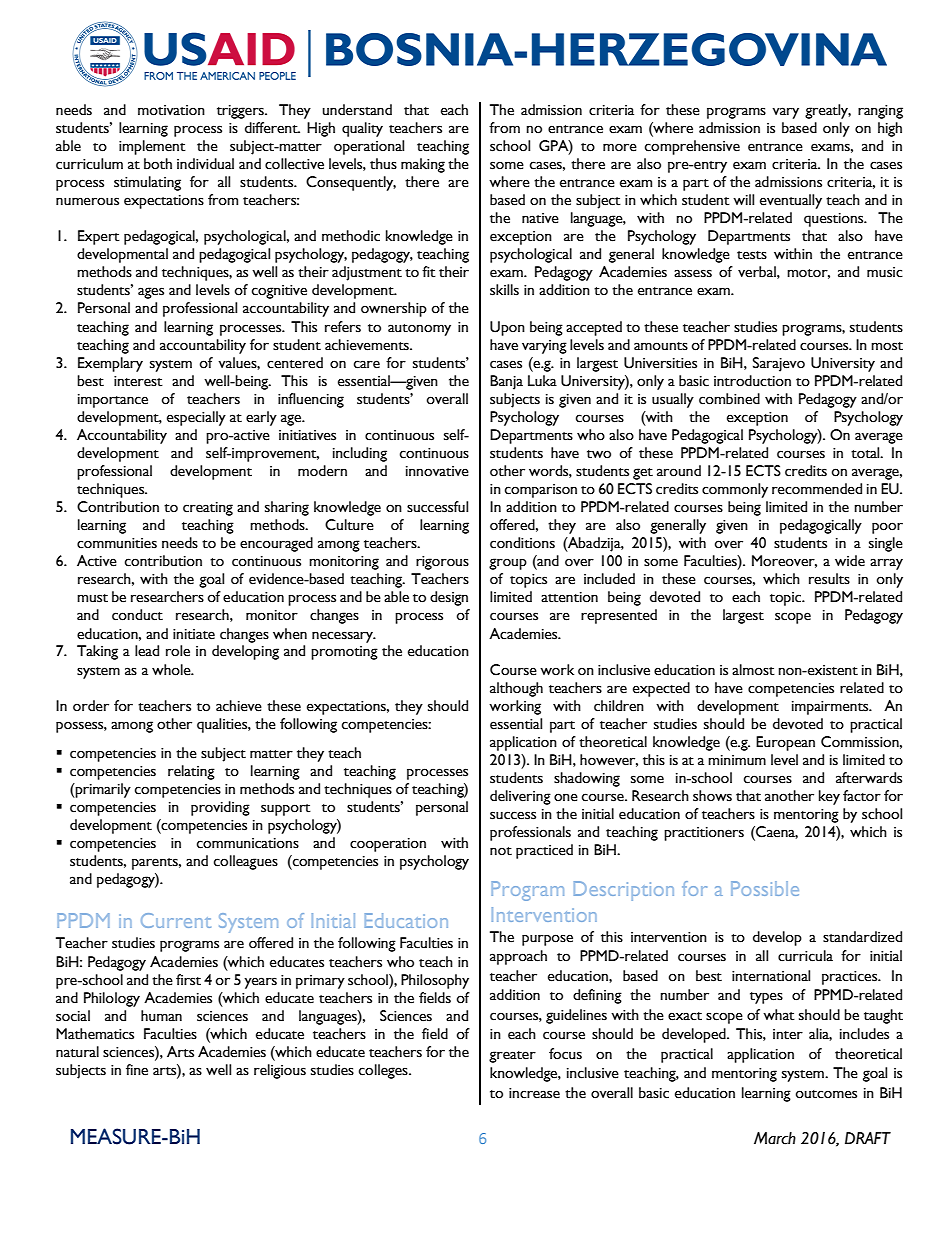 This screenshot has width=952, height=1233. I want to click on implement, so click(152, 147).
